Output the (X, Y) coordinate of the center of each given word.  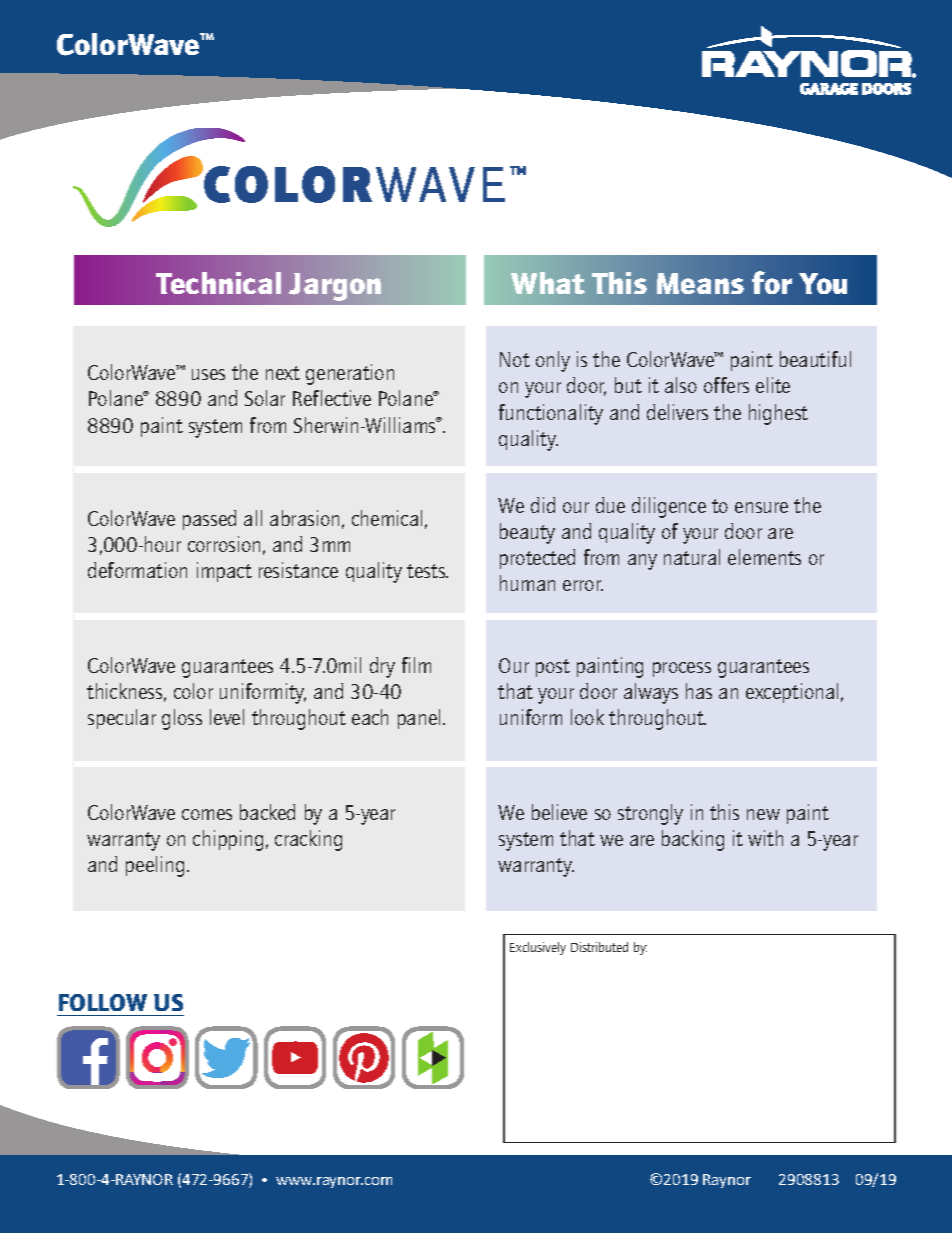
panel (421, 719)
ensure (761, 507)
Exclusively (538, 948)
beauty (527, 533)
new (763, 814)
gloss (182, 719)
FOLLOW (103, 1002)
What (548, 283)
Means (700, 283)
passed (209, 520)
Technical (218, 283)
